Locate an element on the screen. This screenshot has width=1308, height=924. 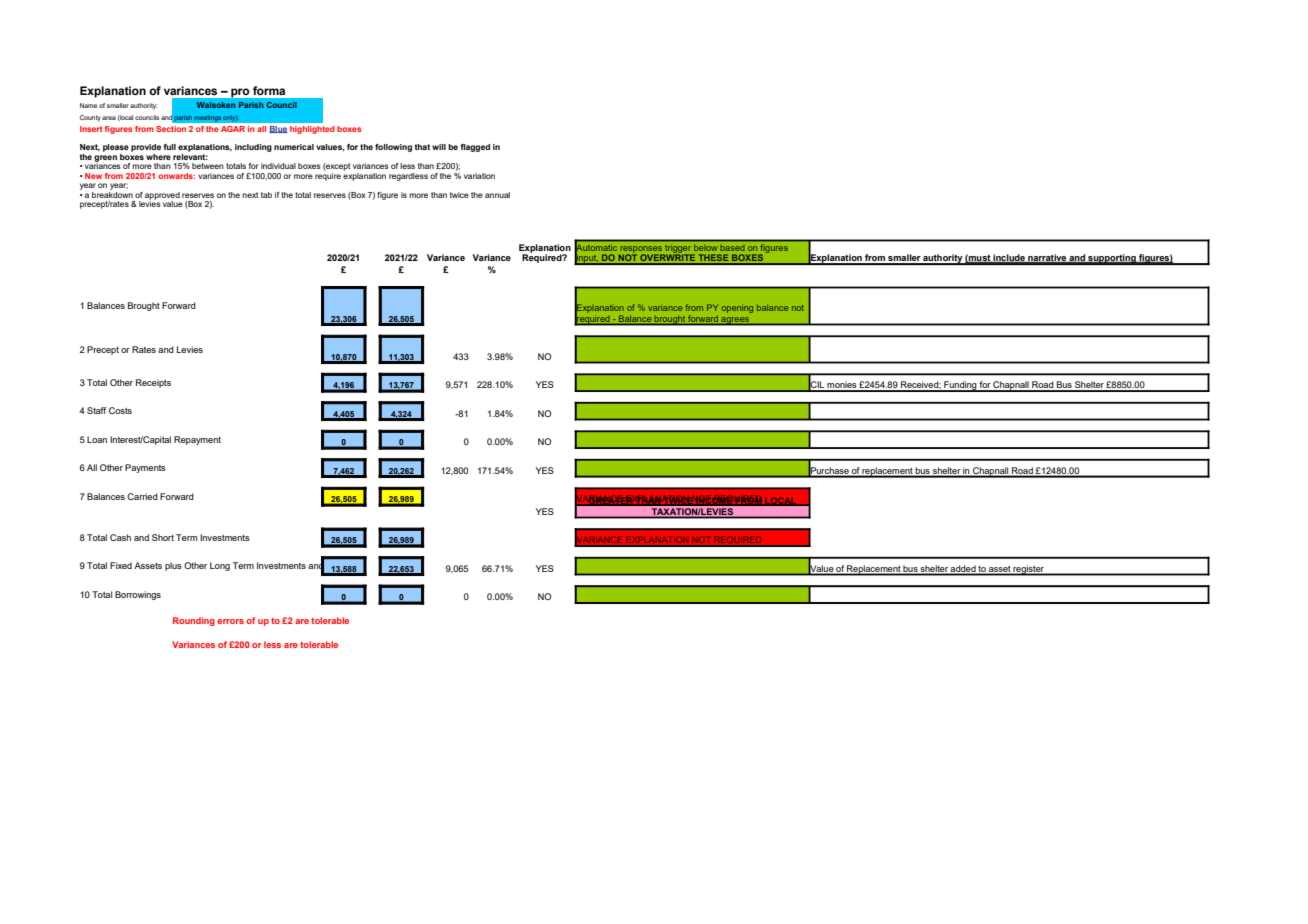
Long is located at coordinates (220, 566).
